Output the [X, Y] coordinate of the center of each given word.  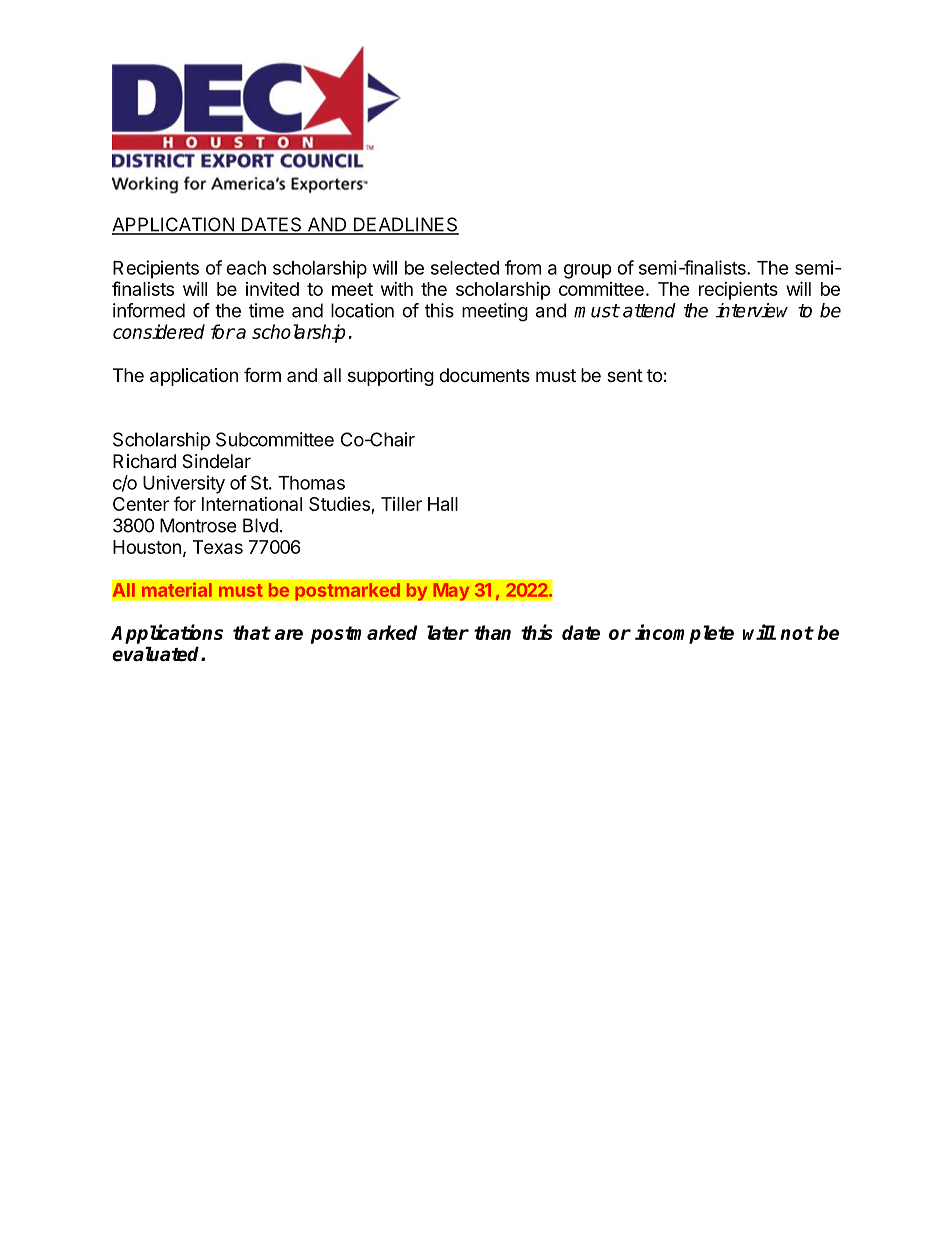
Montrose [198, 525]
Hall [443, 504]
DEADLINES [405, 225]
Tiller [401, 504]
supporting [391, 377]
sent [625, 375]
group [588, 271]
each [246, 268]
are [289, 634]
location [362, 310]
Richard [144, 461]
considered [159, 331]
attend [649, 310]
